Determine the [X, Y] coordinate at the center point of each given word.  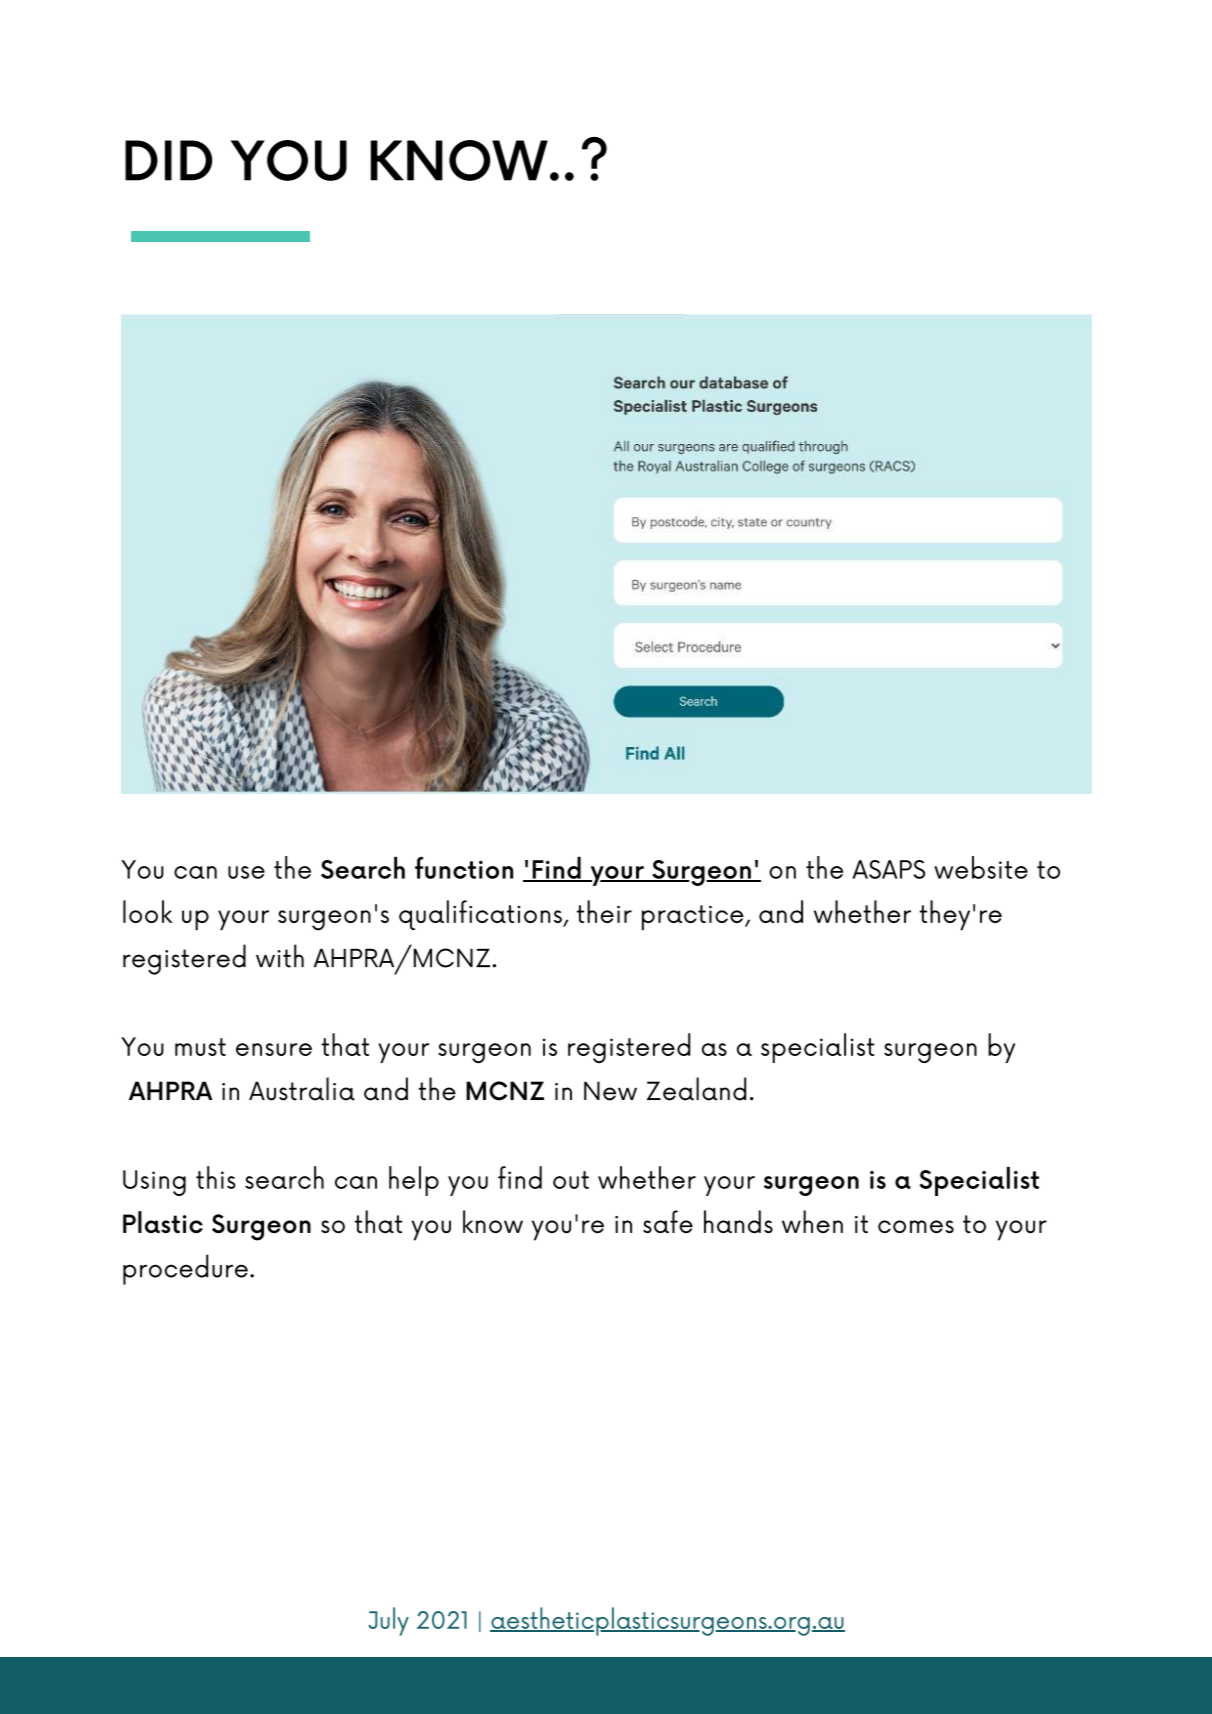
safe [668, 1221]
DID [168, 160]
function [464, 868]
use [246, 872]
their [604, 911]
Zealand [696, 1089]
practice [694, 917]
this [216, 1177]
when [812, 1221]
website [981, 867]
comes [916, 1226]
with [280, 956]
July [388, 1621]
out [571, 1180]
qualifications [481, 915]
